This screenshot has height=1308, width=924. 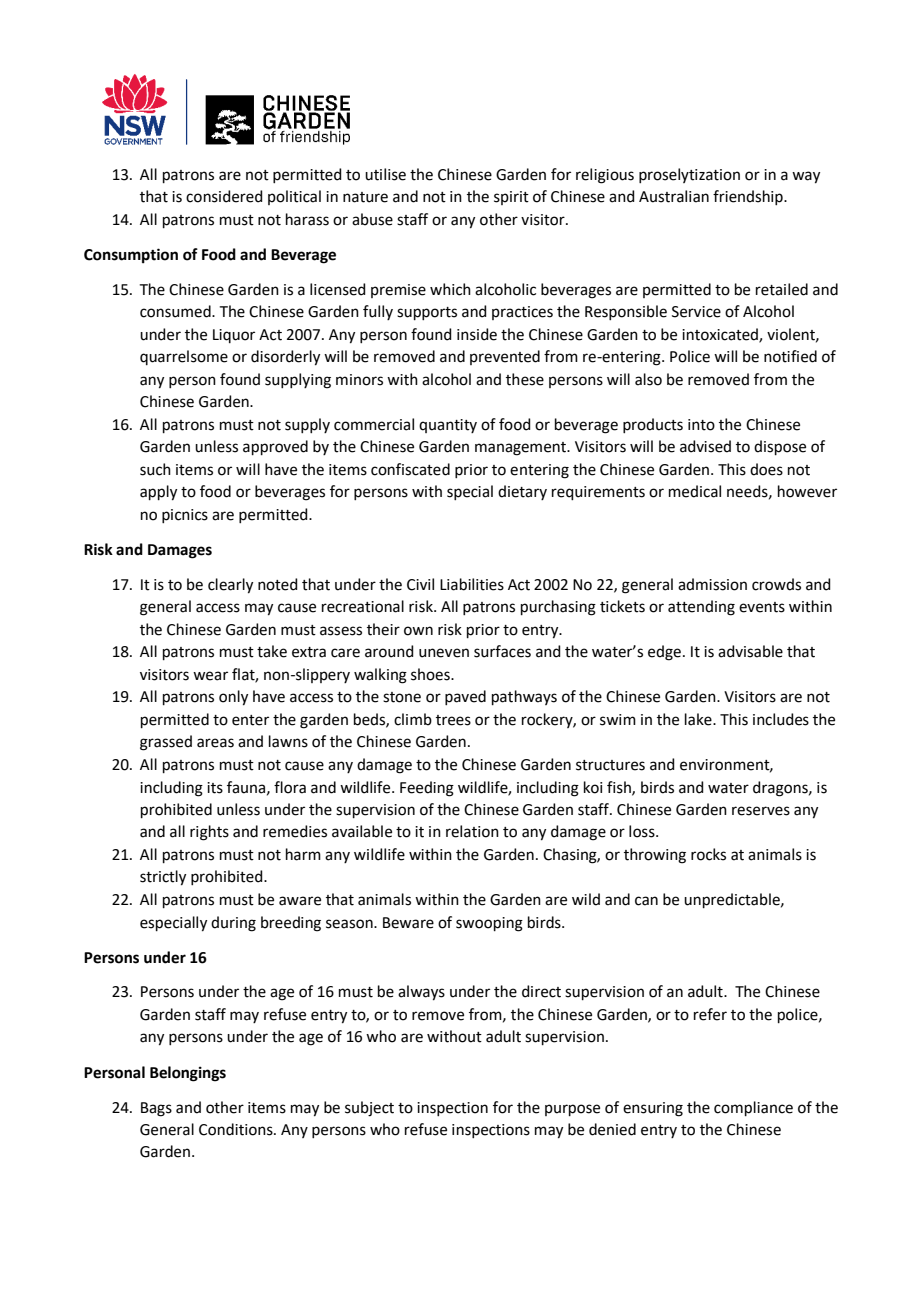 I want to click on spirit, so click(x=511, y=198).
